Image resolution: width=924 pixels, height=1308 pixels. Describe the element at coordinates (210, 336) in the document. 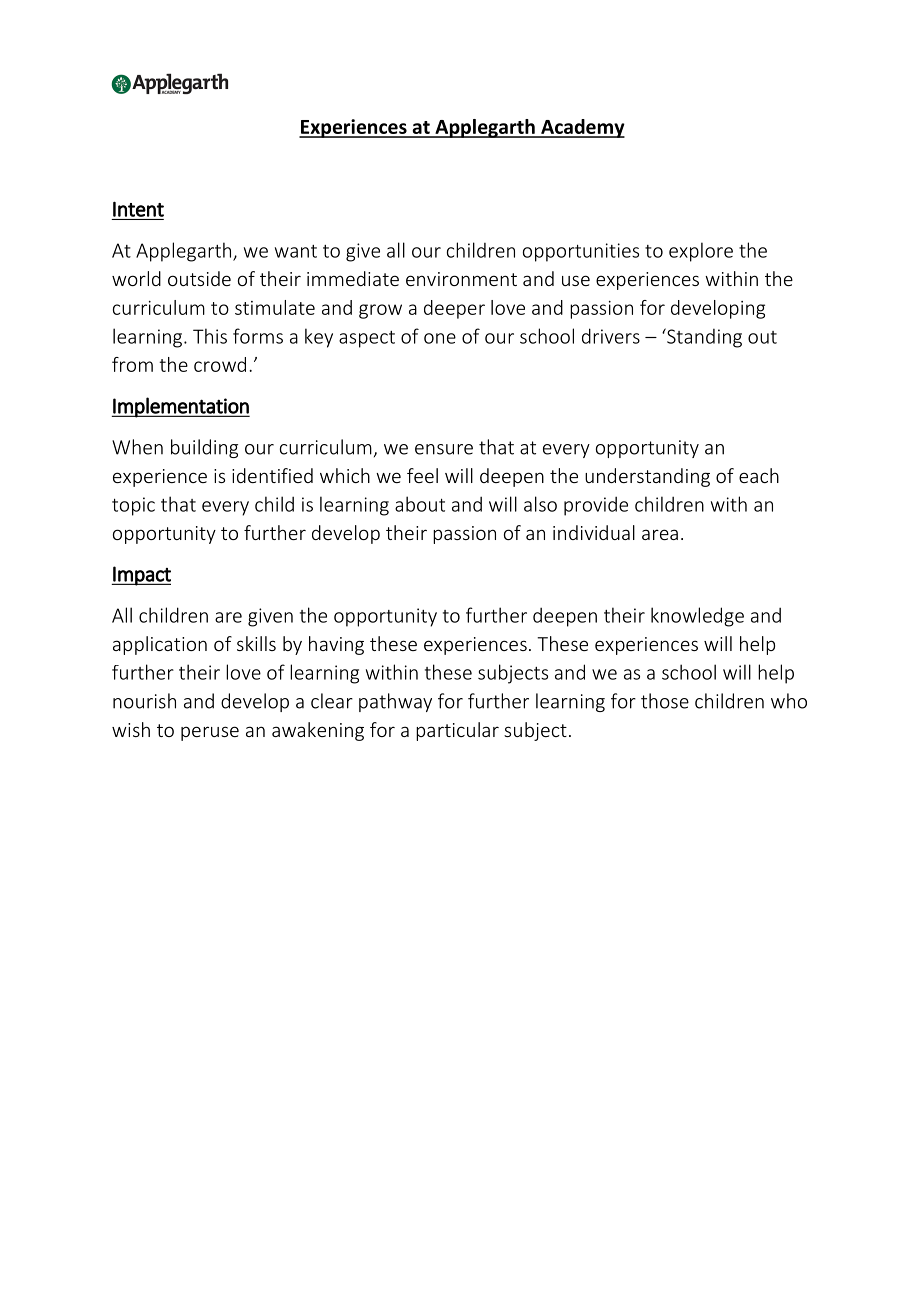

I see `This` at that location.
